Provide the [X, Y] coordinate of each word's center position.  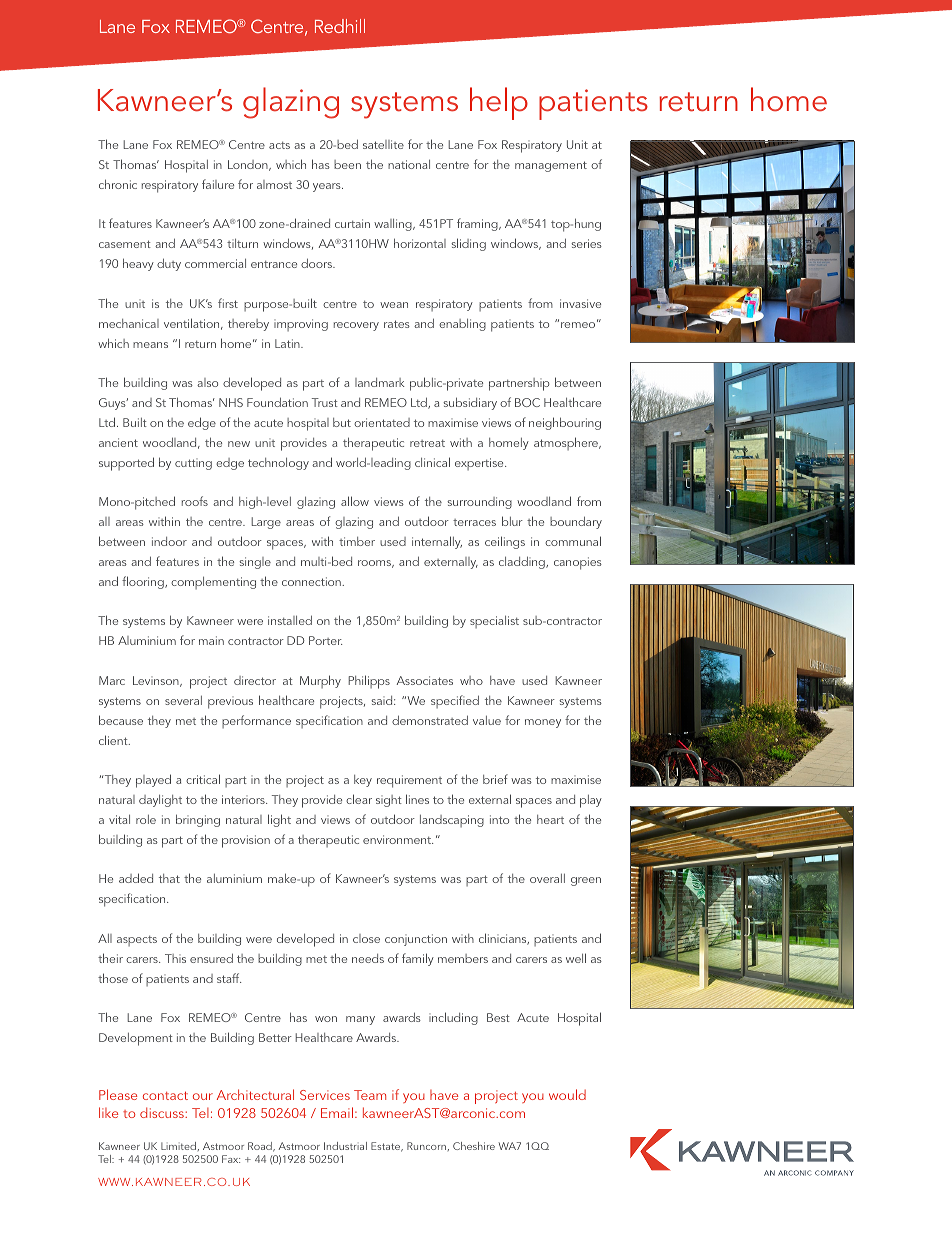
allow [355, 501]
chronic [118, 184]
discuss [163, 1112]
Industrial [345, 1146]
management [551, 166]
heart [550, 819]
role [146, 819]
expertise [480, 464]
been [347, 164]
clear [359, 799]
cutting [193, 464]
